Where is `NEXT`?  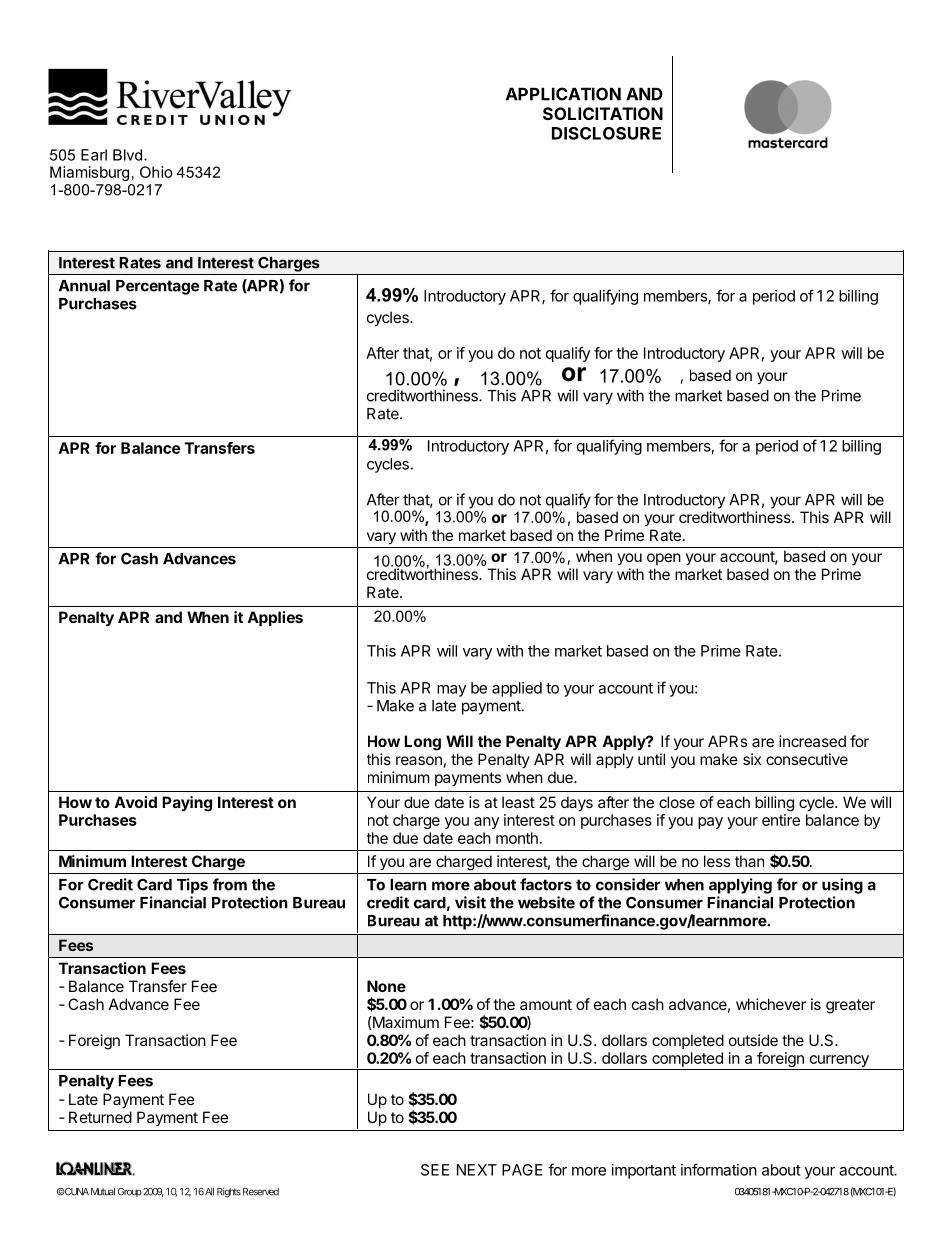
NEXT is located at coordinates (477, 1170).
